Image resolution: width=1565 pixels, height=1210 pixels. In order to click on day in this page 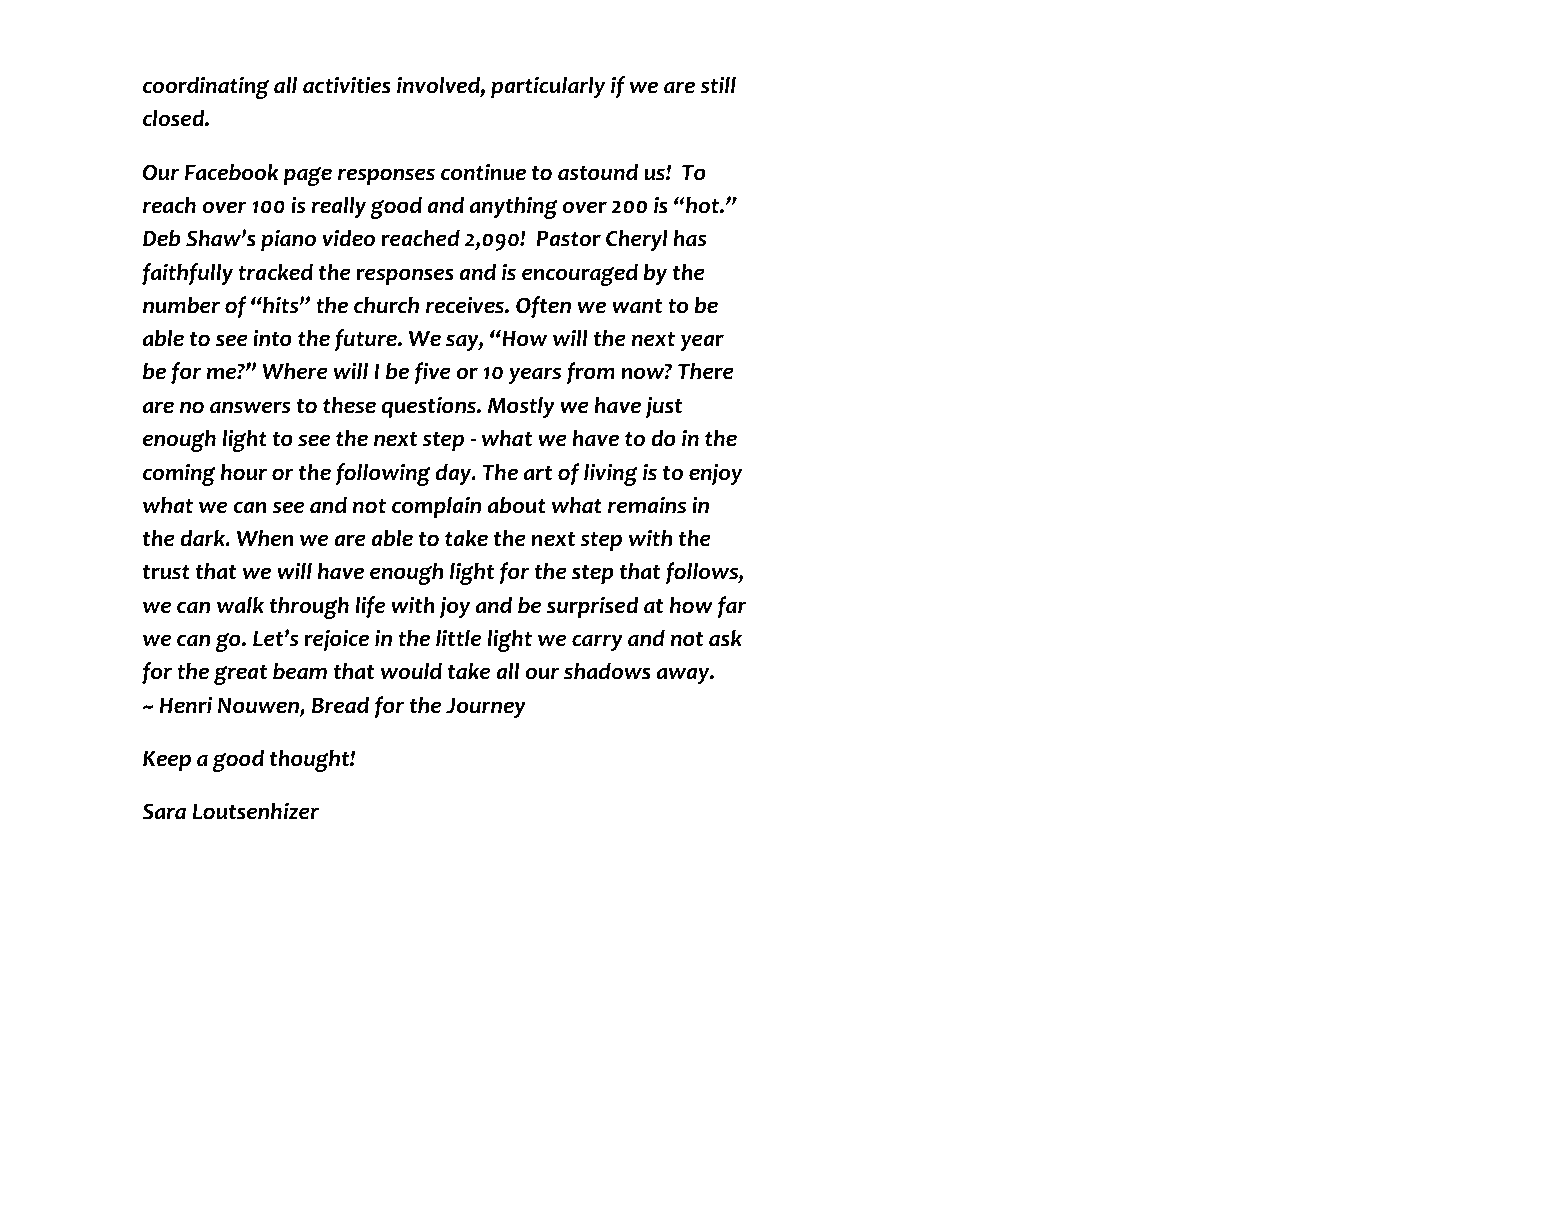, I will do `click(454, 474)`.
